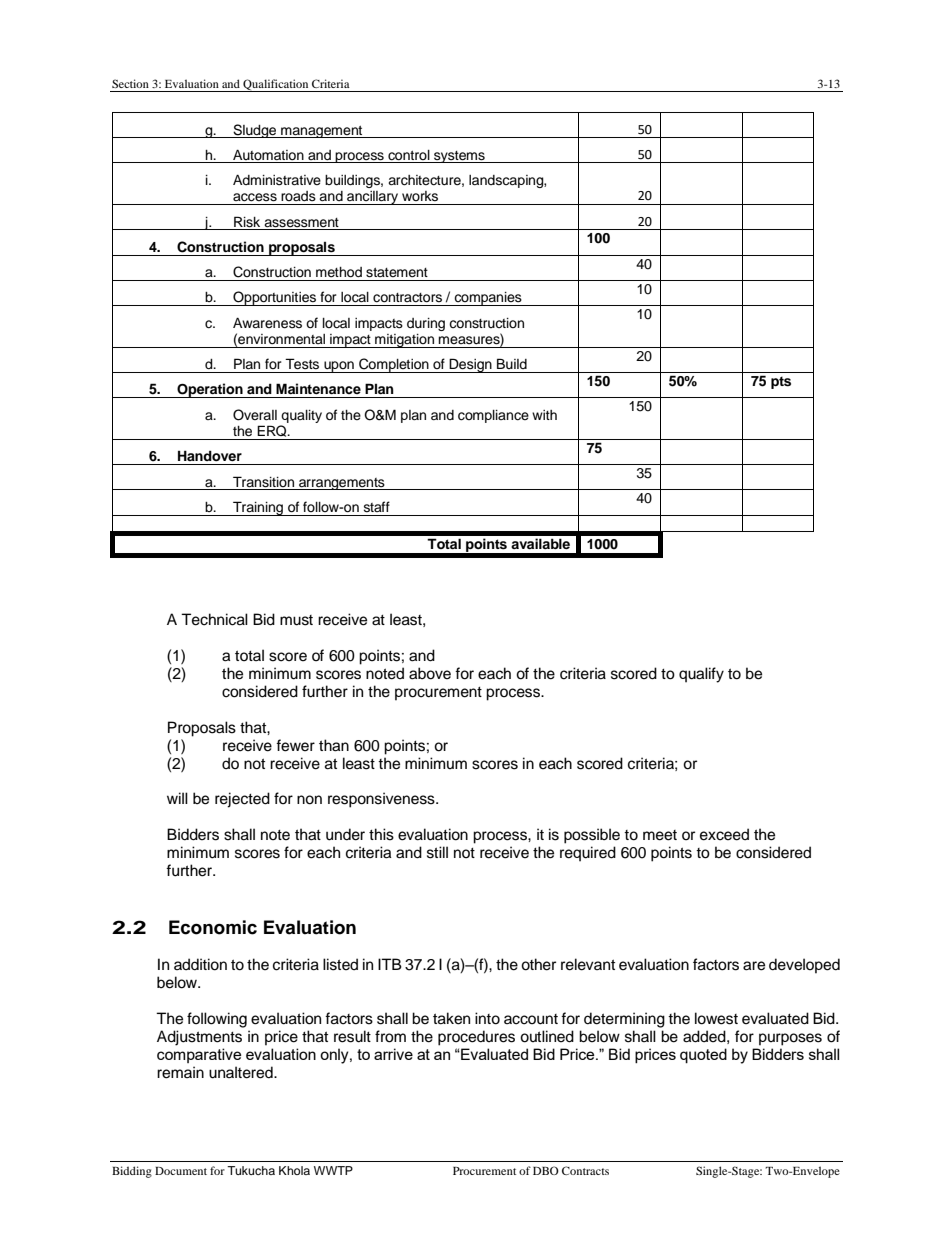 The image size is (952, 1233). What do you see at coordinates (724, 834) in the screenshot?
I see `exceed` at bounding box center [724, 834].
